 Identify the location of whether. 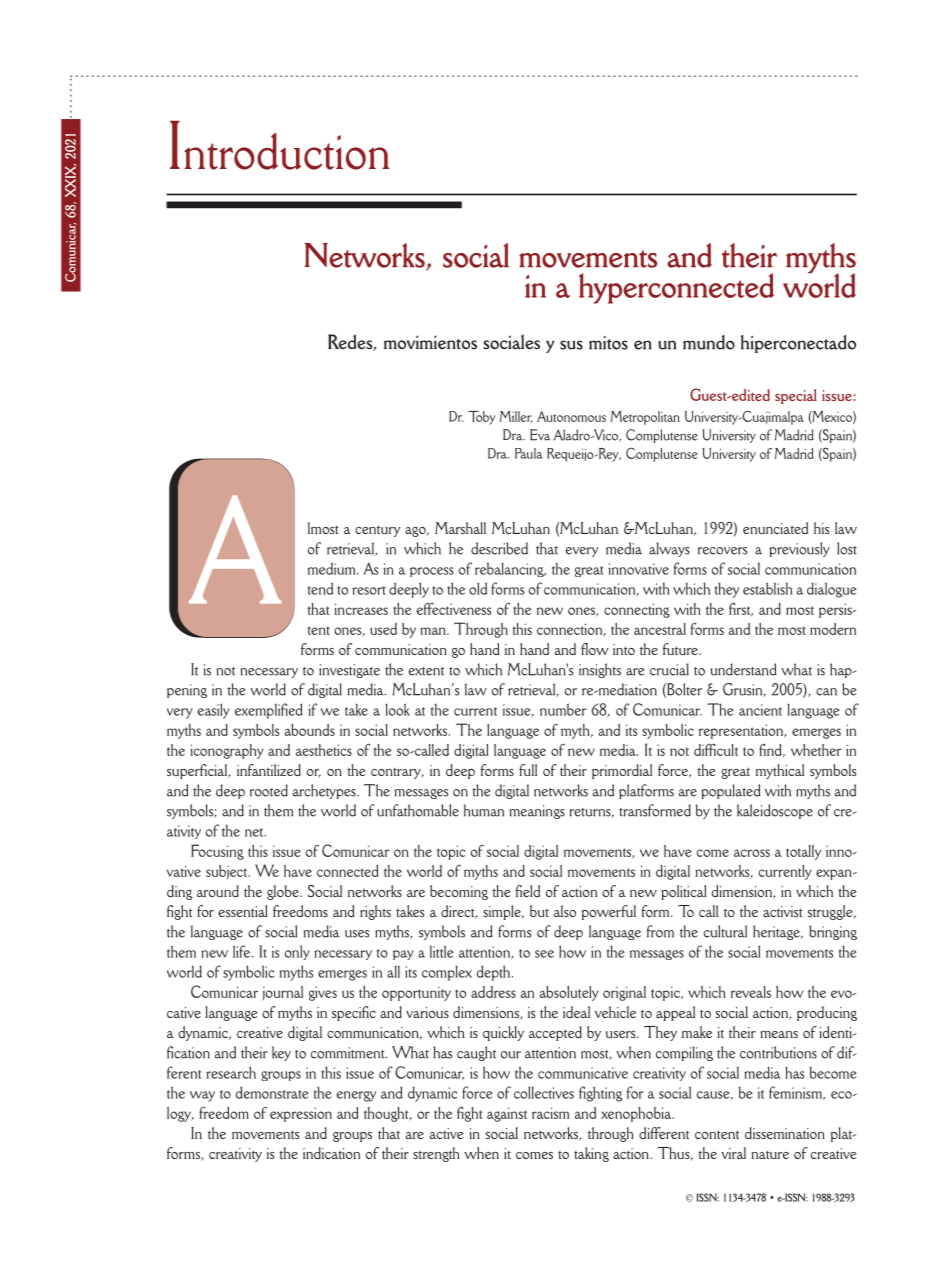
(816, 750).
